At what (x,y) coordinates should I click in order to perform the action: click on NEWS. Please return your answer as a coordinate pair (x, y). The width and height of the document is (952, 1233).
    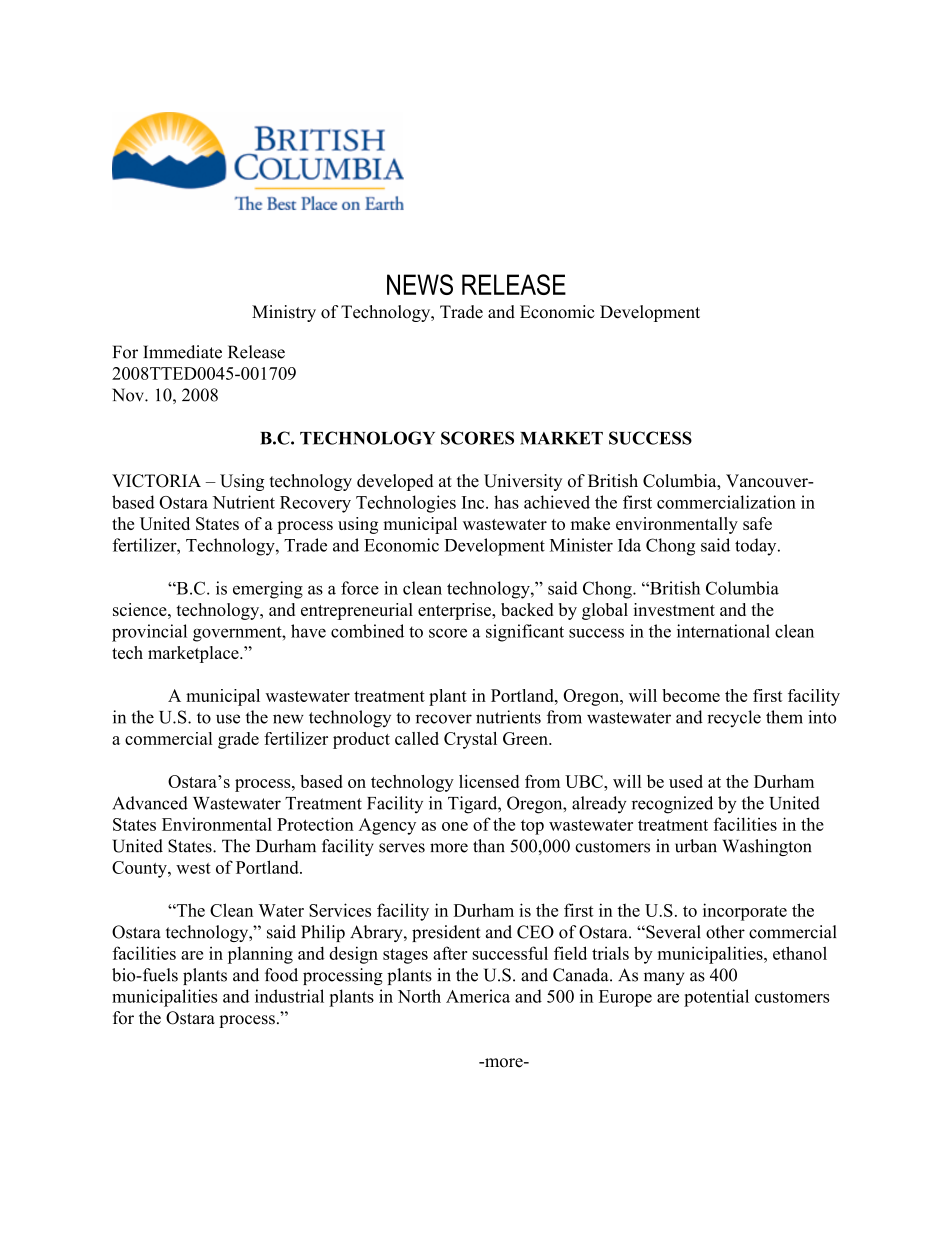
    Looking at the image, I should click on (420, 284).
